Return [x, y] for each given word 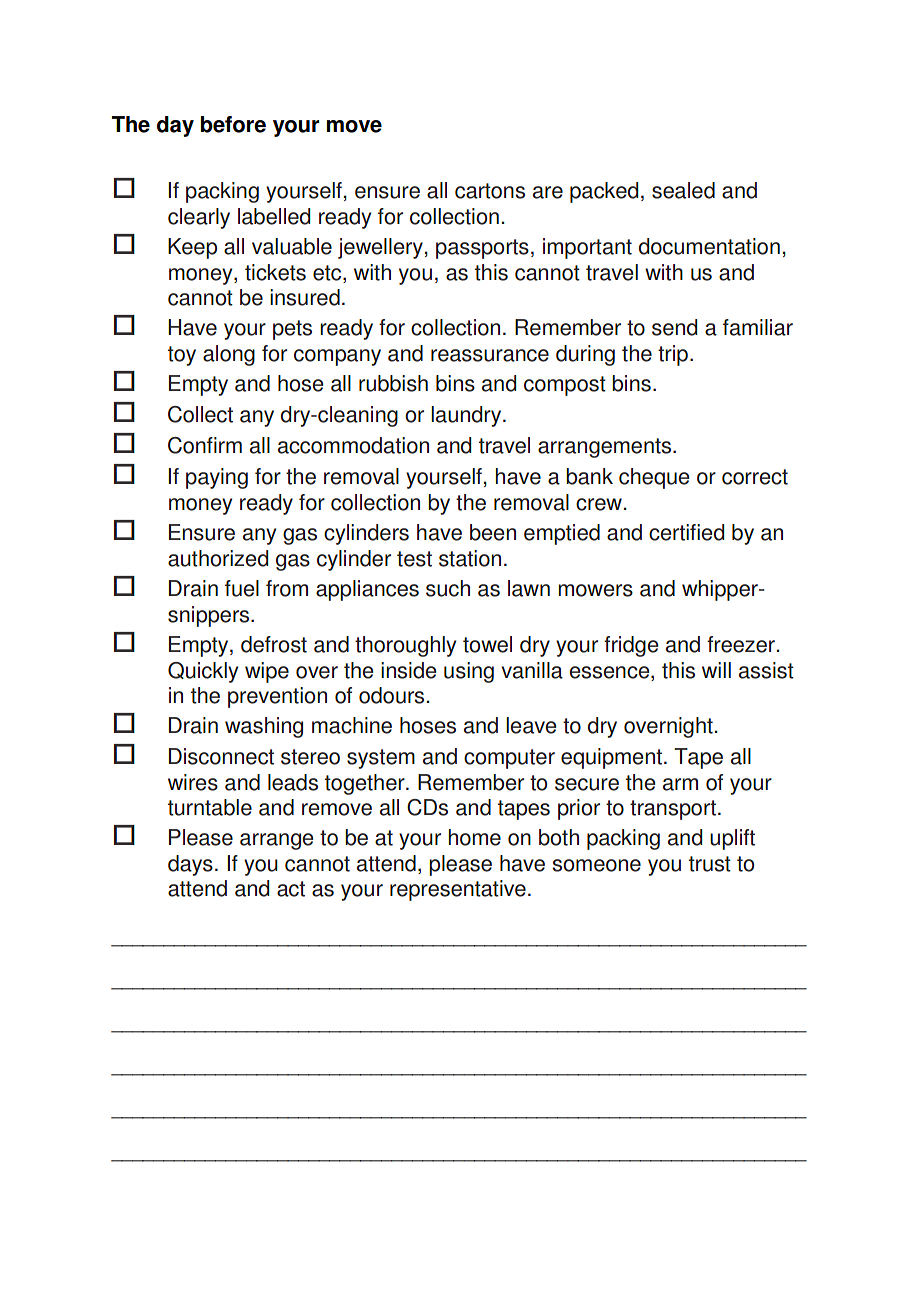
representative [458, 890]
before [233, 124]
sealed [683, 190]
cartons [490, 191]
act [291, 889]
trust [710, 864]
